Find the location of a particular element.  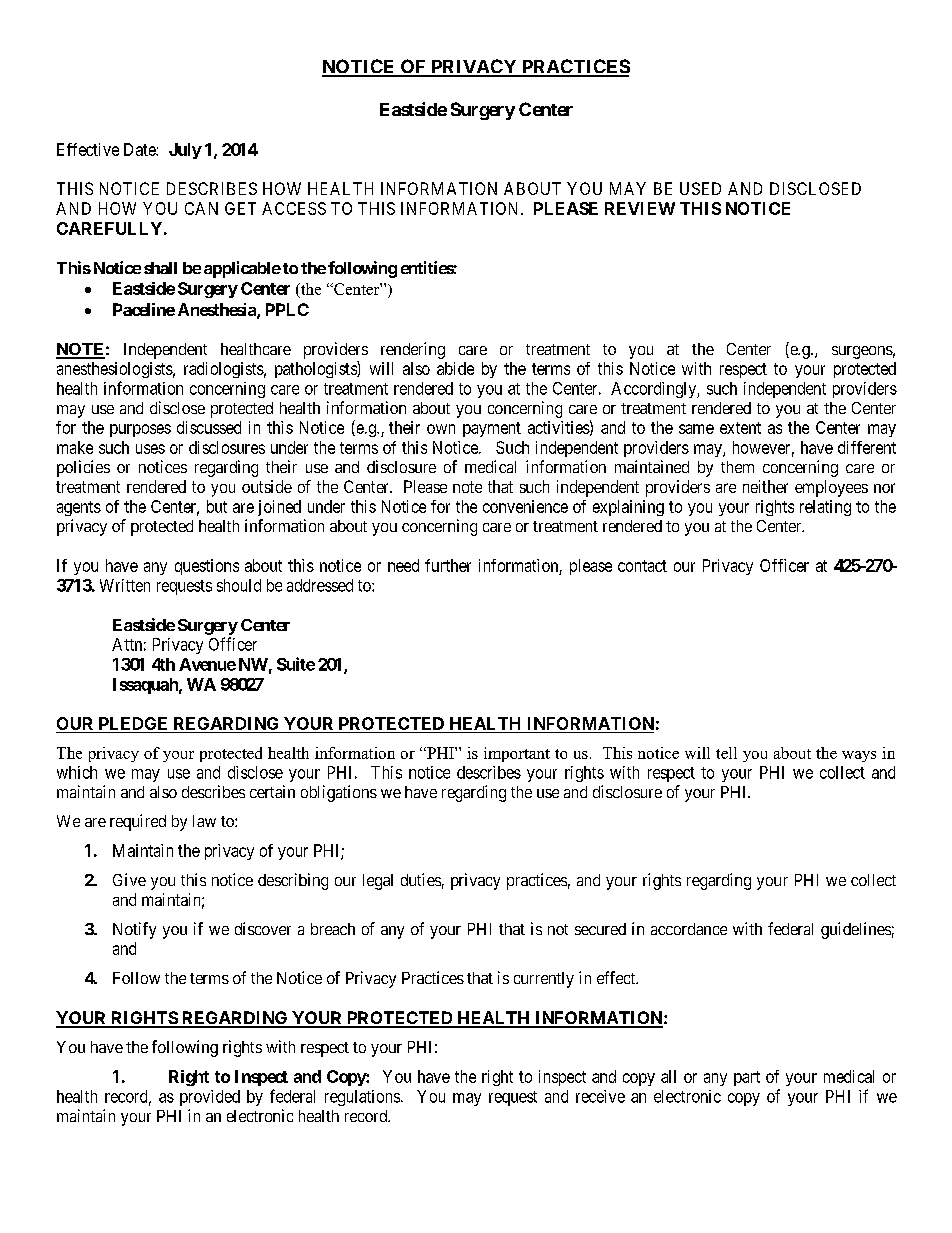

extent is located at coordinates (740, 428).
